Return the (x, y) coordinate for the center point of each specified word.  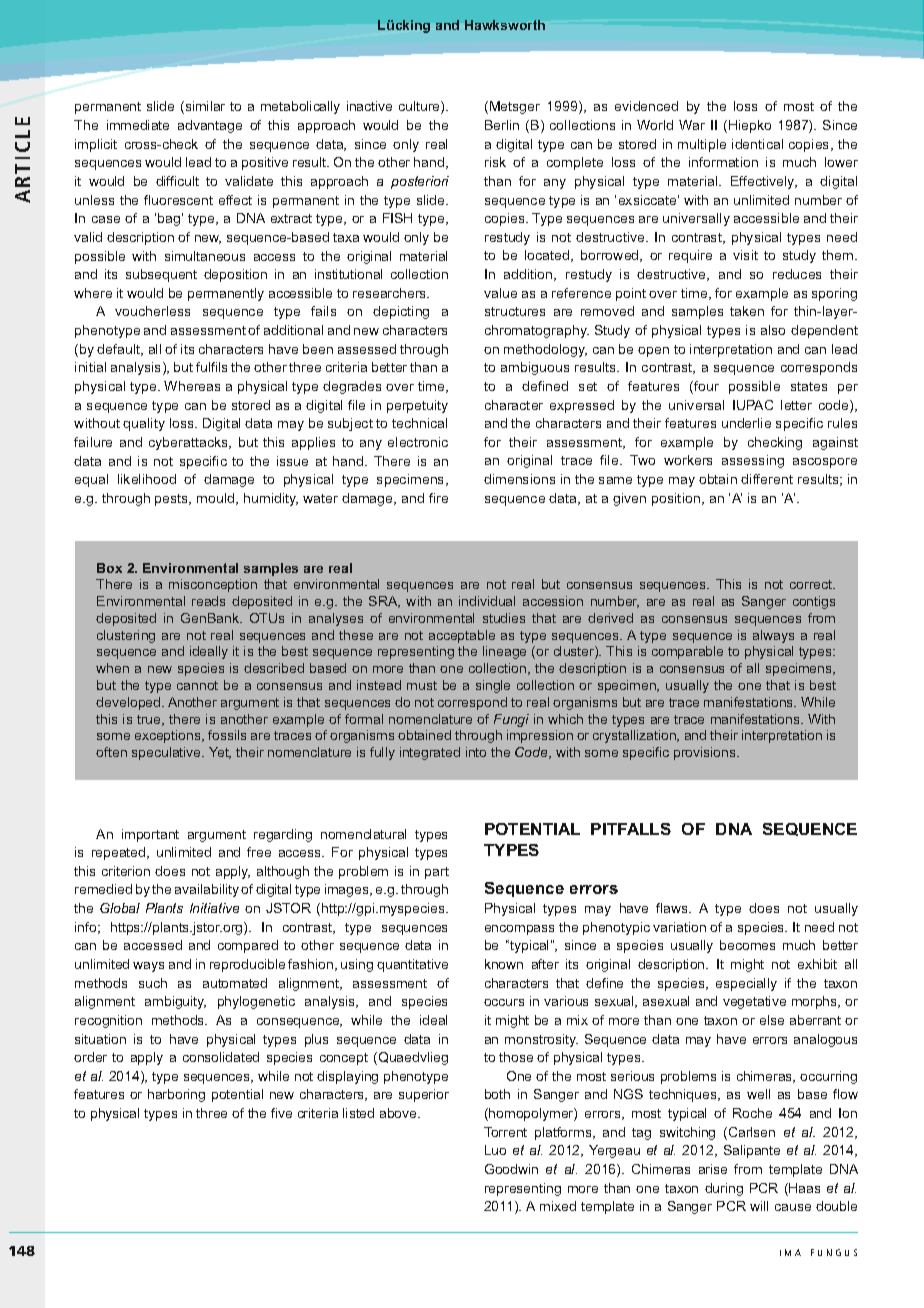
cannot (197, 685)
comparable (687, 652)
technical (419, 423)
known (504, 964)
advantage (210, 126)
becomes (747, 945)
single (493, 686)
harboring (176, 1095)
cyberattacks (189, 443)
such (153, 983)
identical (757, 144)
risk (495, 162)
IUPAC (753, 405)
